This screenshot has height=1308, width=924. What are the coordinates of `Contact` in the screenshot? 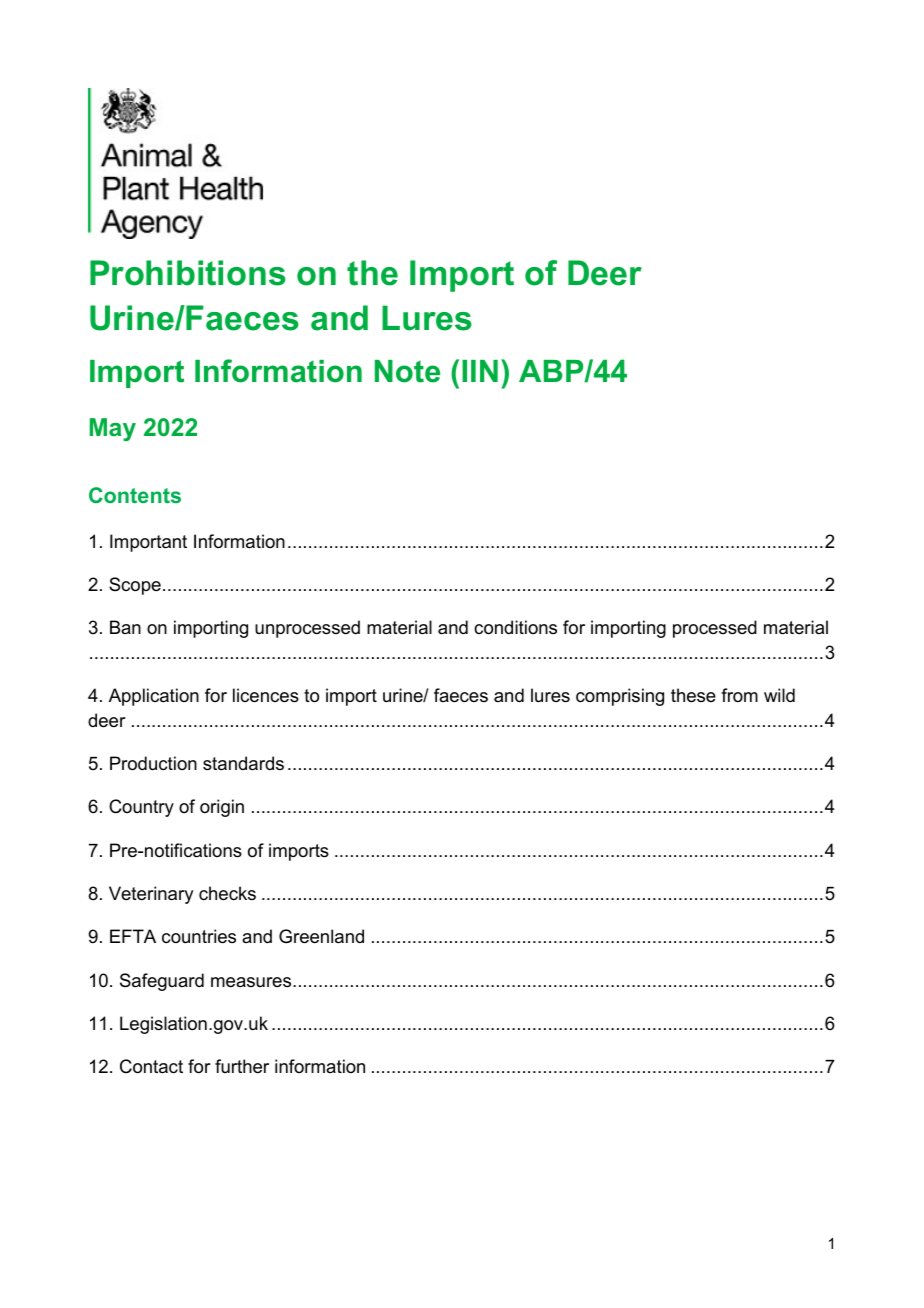 It's located at (151, 1066).
